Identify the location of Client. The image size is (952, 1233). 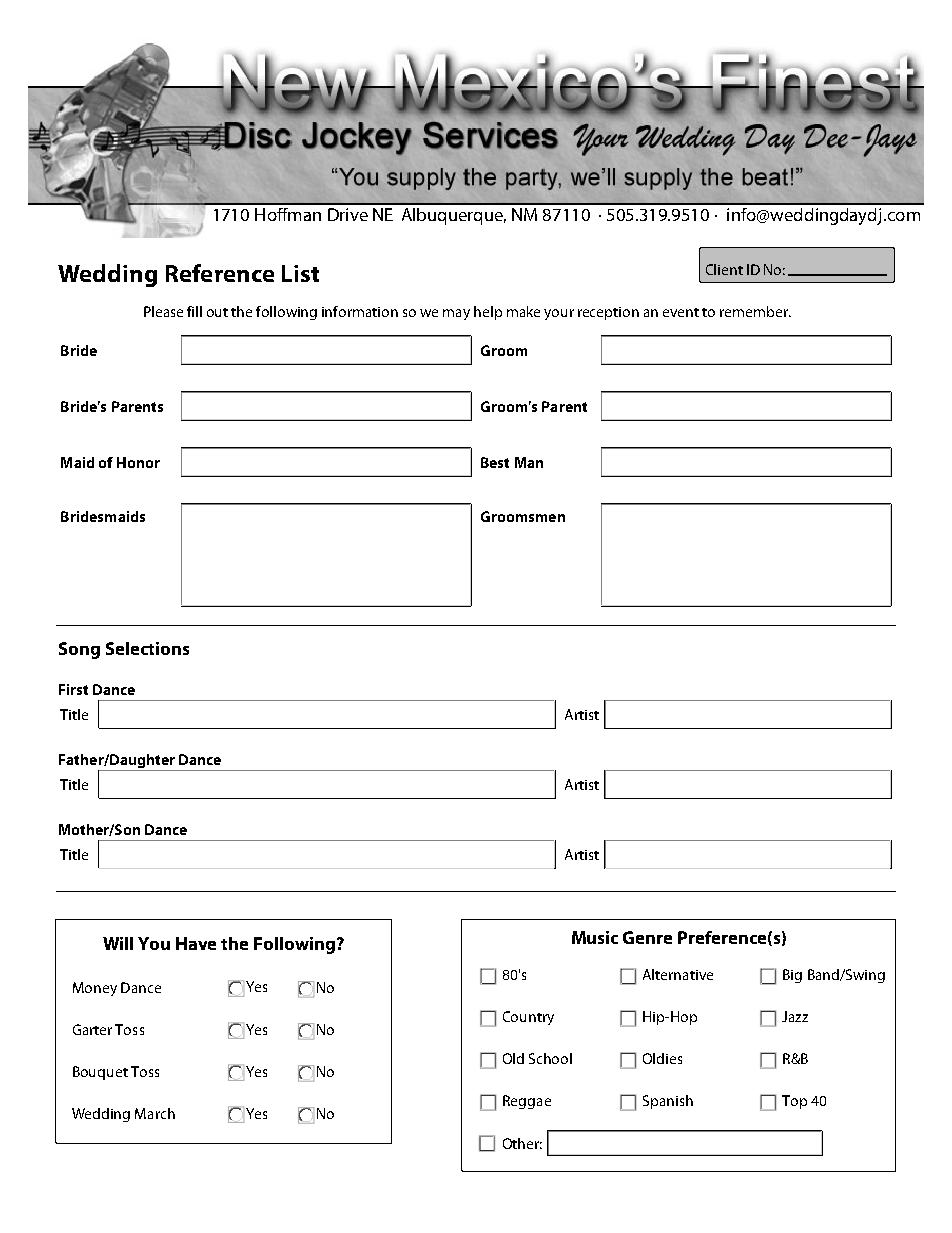
(724, 269).
